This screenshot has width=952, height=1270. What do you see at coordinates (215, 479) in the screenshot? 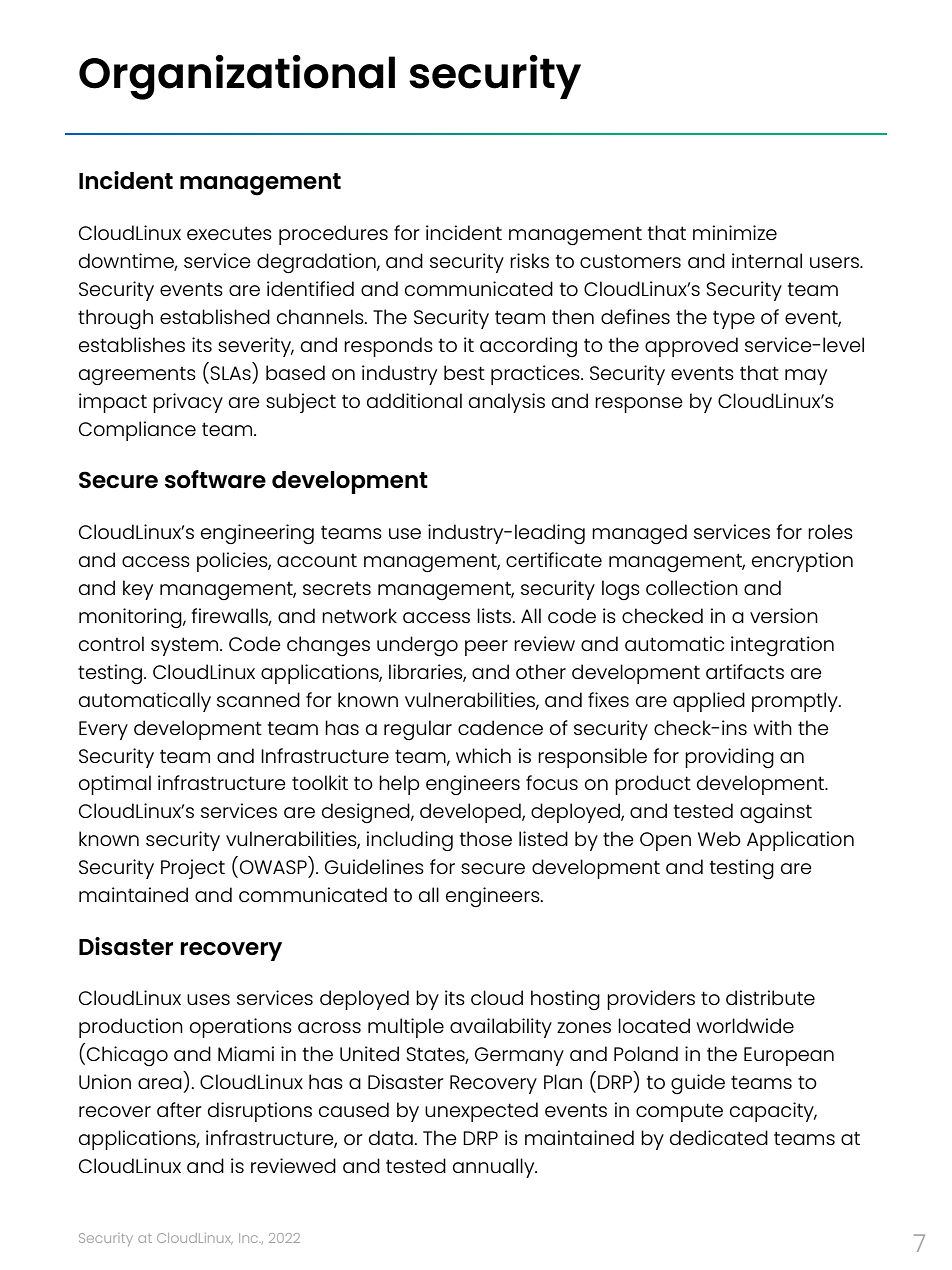
I see `software` at bounding box center [215, 479].
